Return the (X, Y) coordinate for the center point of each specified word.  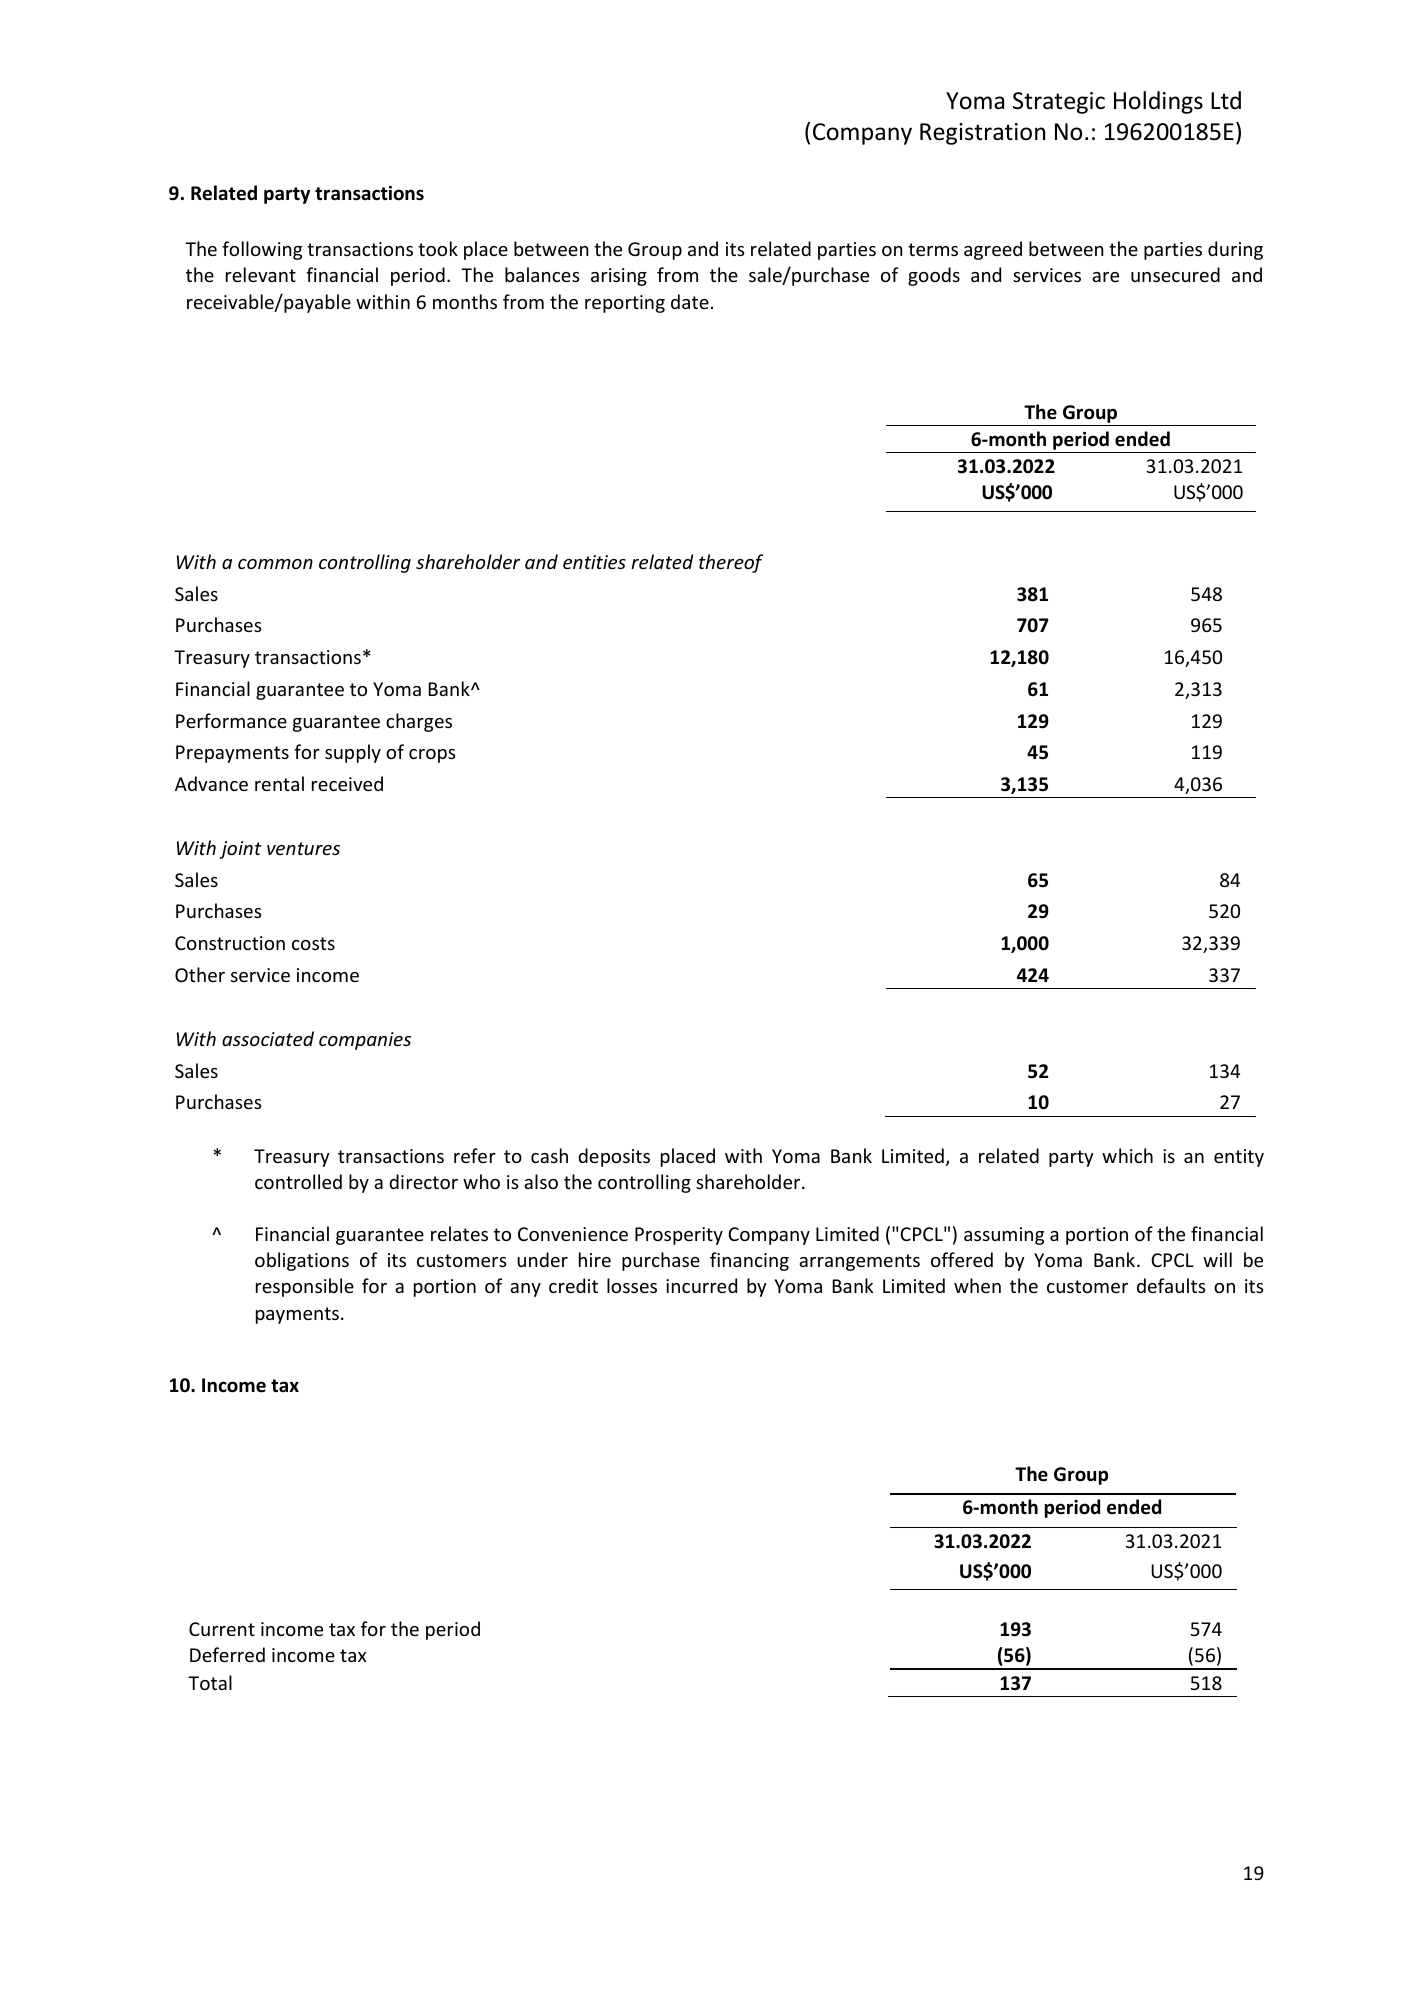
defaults (1171, 1285)
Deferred (227, 1654)
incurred (701, 1285)
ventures (303, 848)
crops (432, 756)
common (275, 564)
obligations (302, 1261)
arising (619, 277)
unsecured (1175, 274)
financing (749, 1261)
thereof (731, 563)
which (1127, 1155)
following (262, 250)
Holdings (1158, 102)
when (977, 1285)
